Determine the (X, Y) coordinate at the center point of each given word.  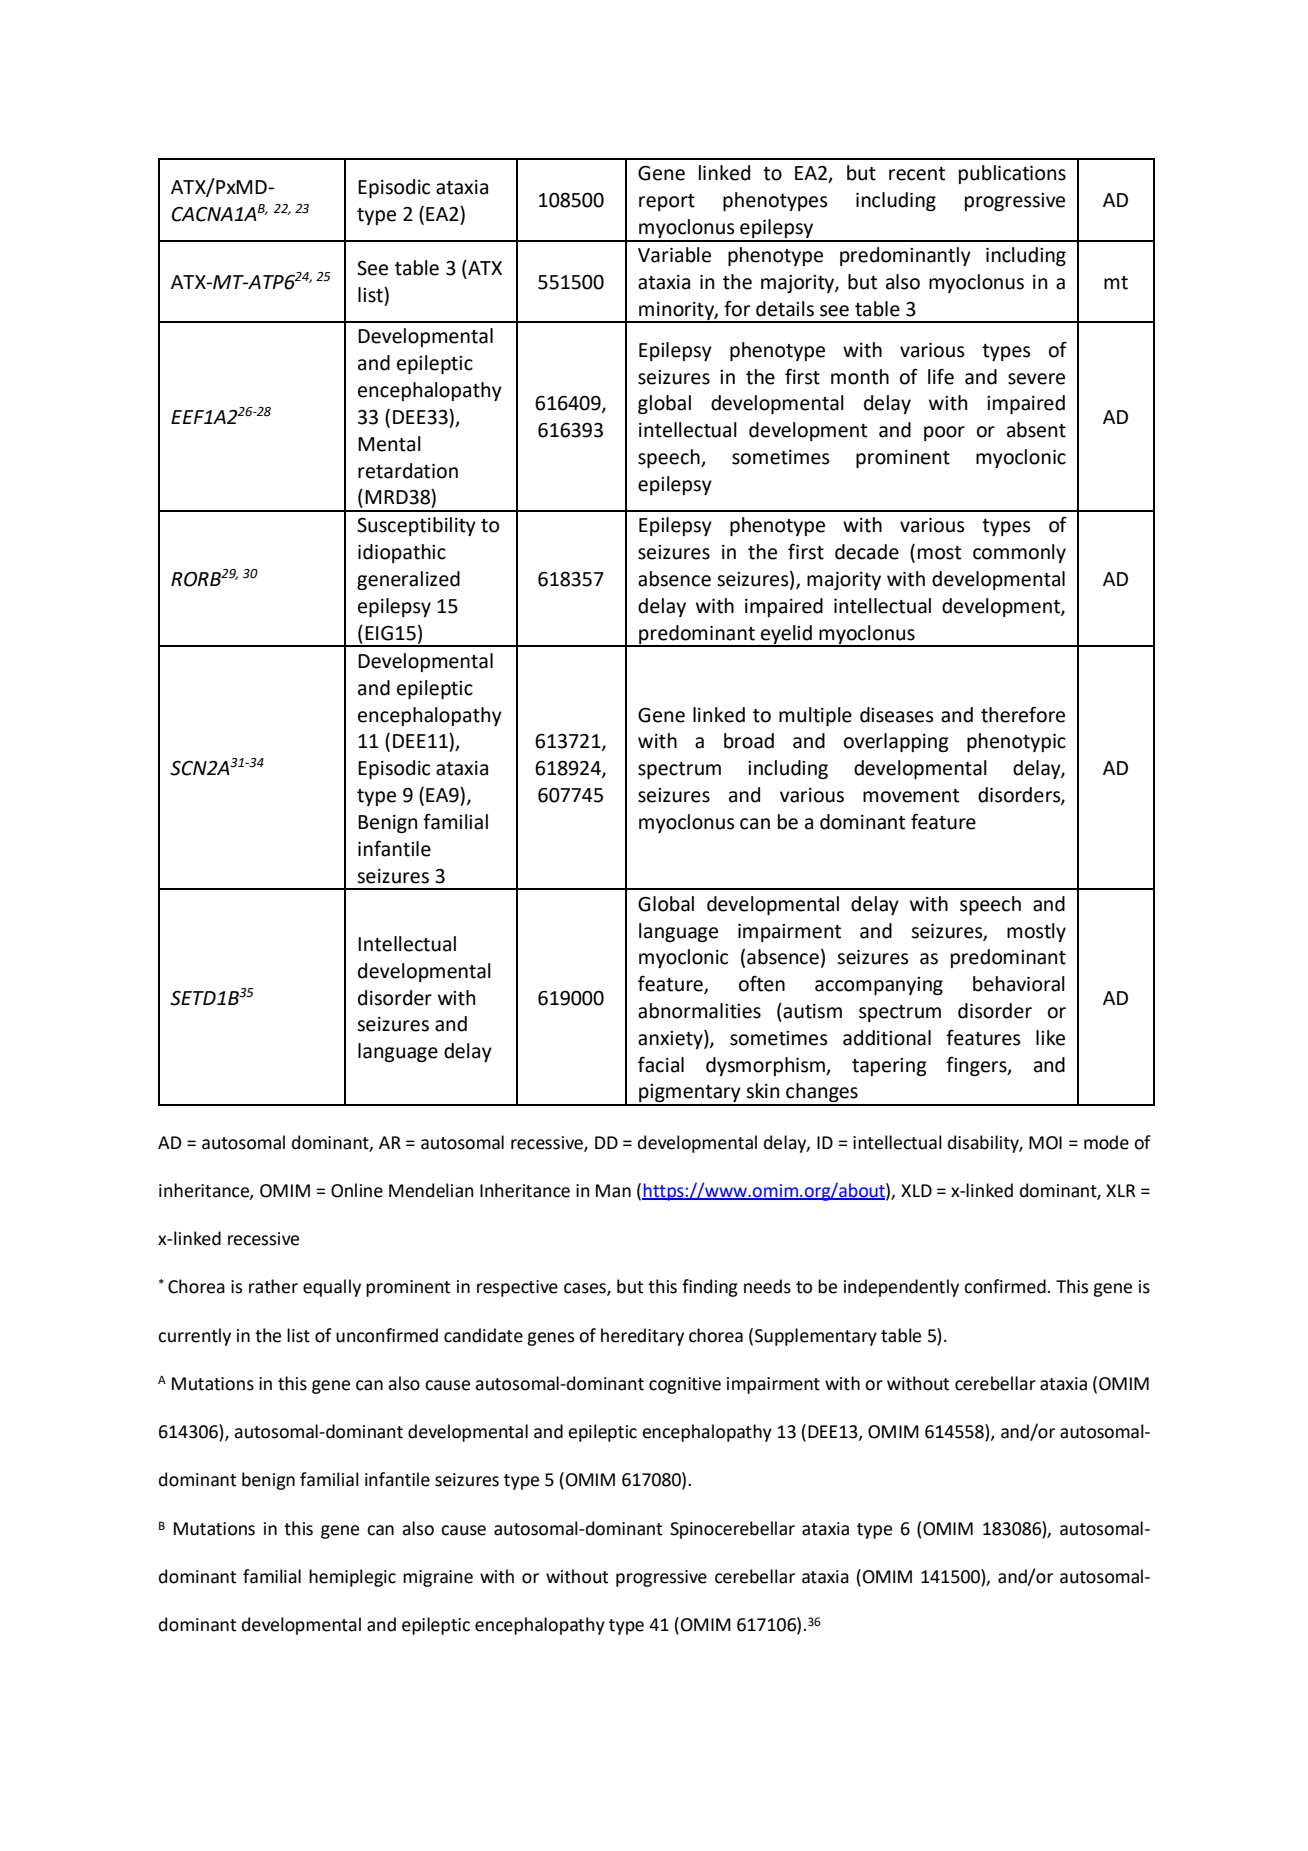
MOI (1045, 1143)
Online (357, 1190)
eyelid (786, 635)
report (667, 202)
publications (1012, 174)
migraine (438, 1578)
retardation (408, 471)
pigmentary (690, 1094)
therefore (1023, 714)
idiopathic (402, 553)
